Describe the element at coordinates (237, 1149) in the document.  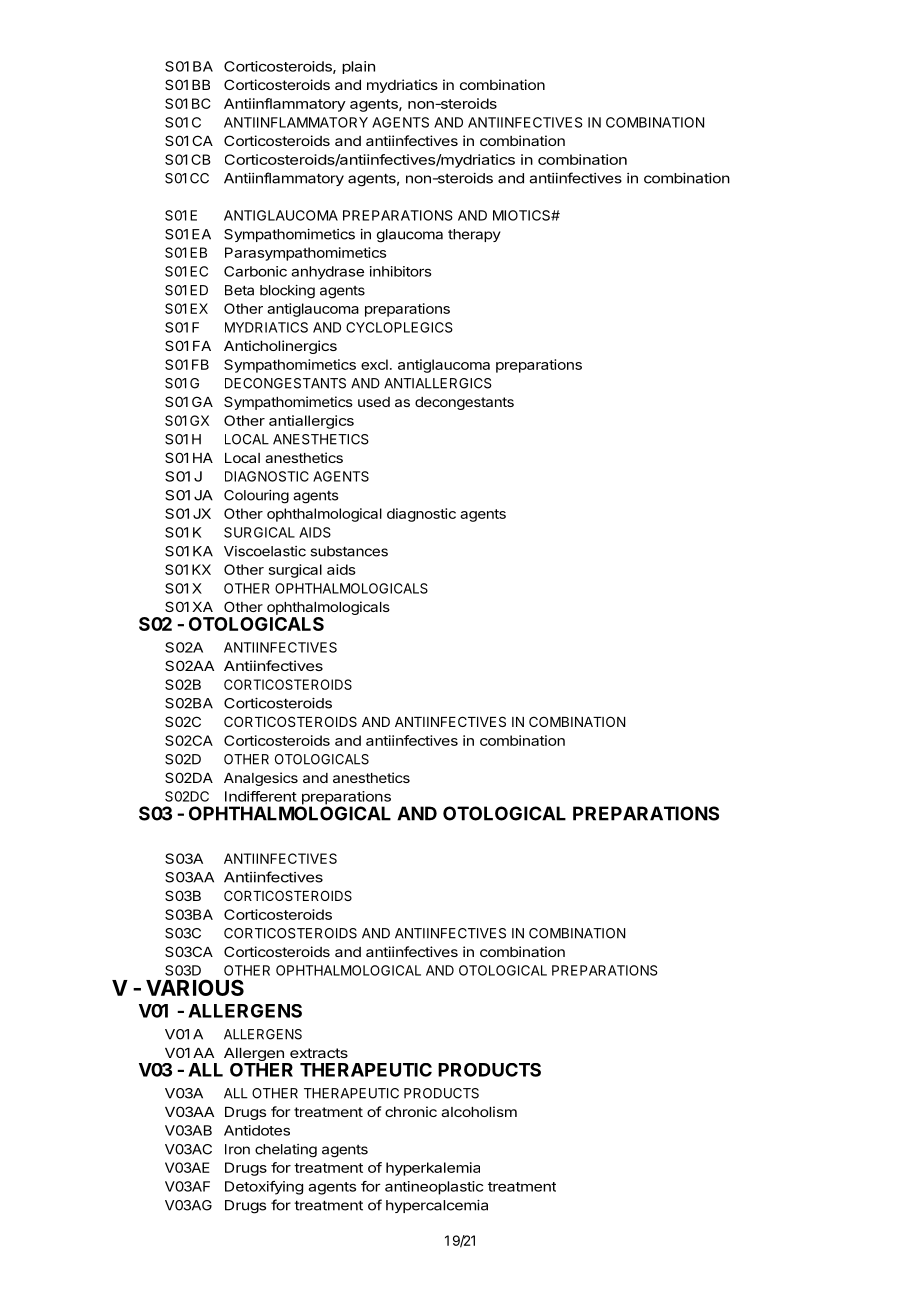
I see `Iron` at that location.
